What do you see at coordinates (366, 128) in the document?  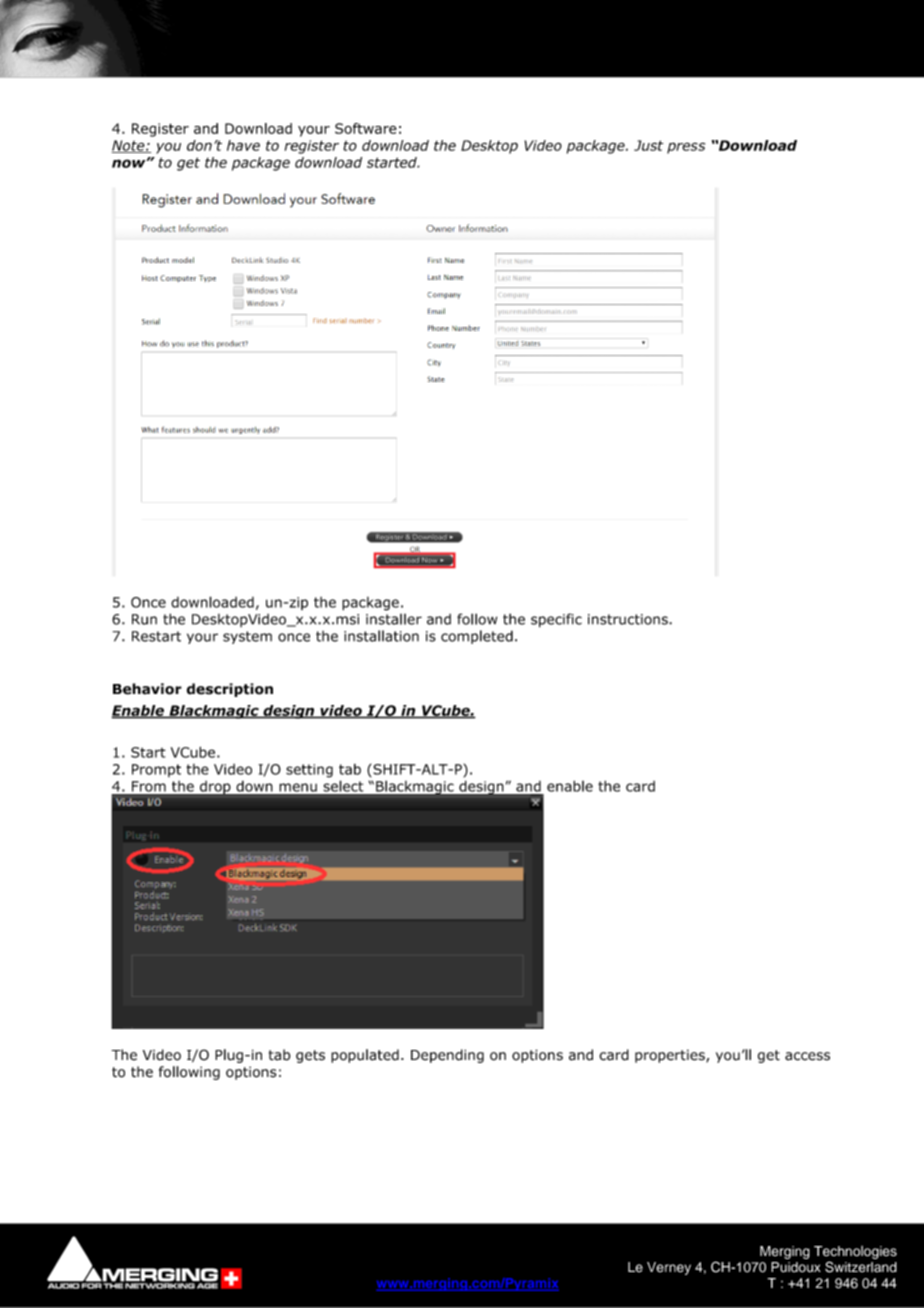 I see `Software` at bounding box center [366, 128].
